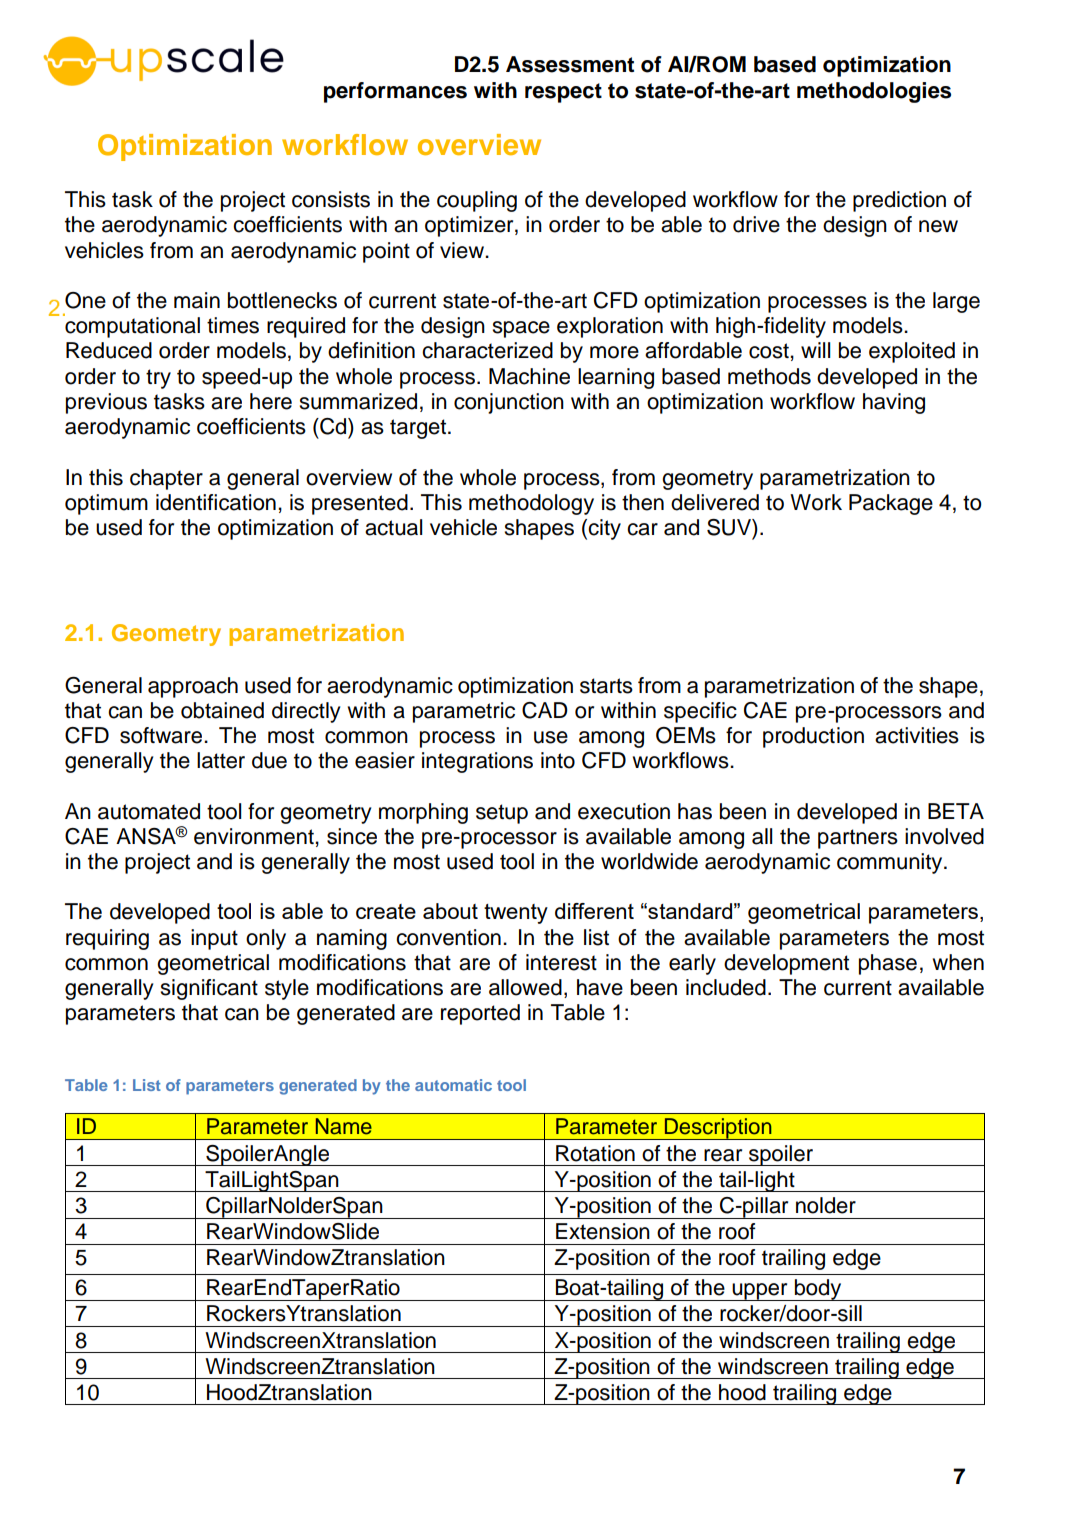 This screenshot has height=1540, width=1088. I want to click on Name, so click(344, 1126).
